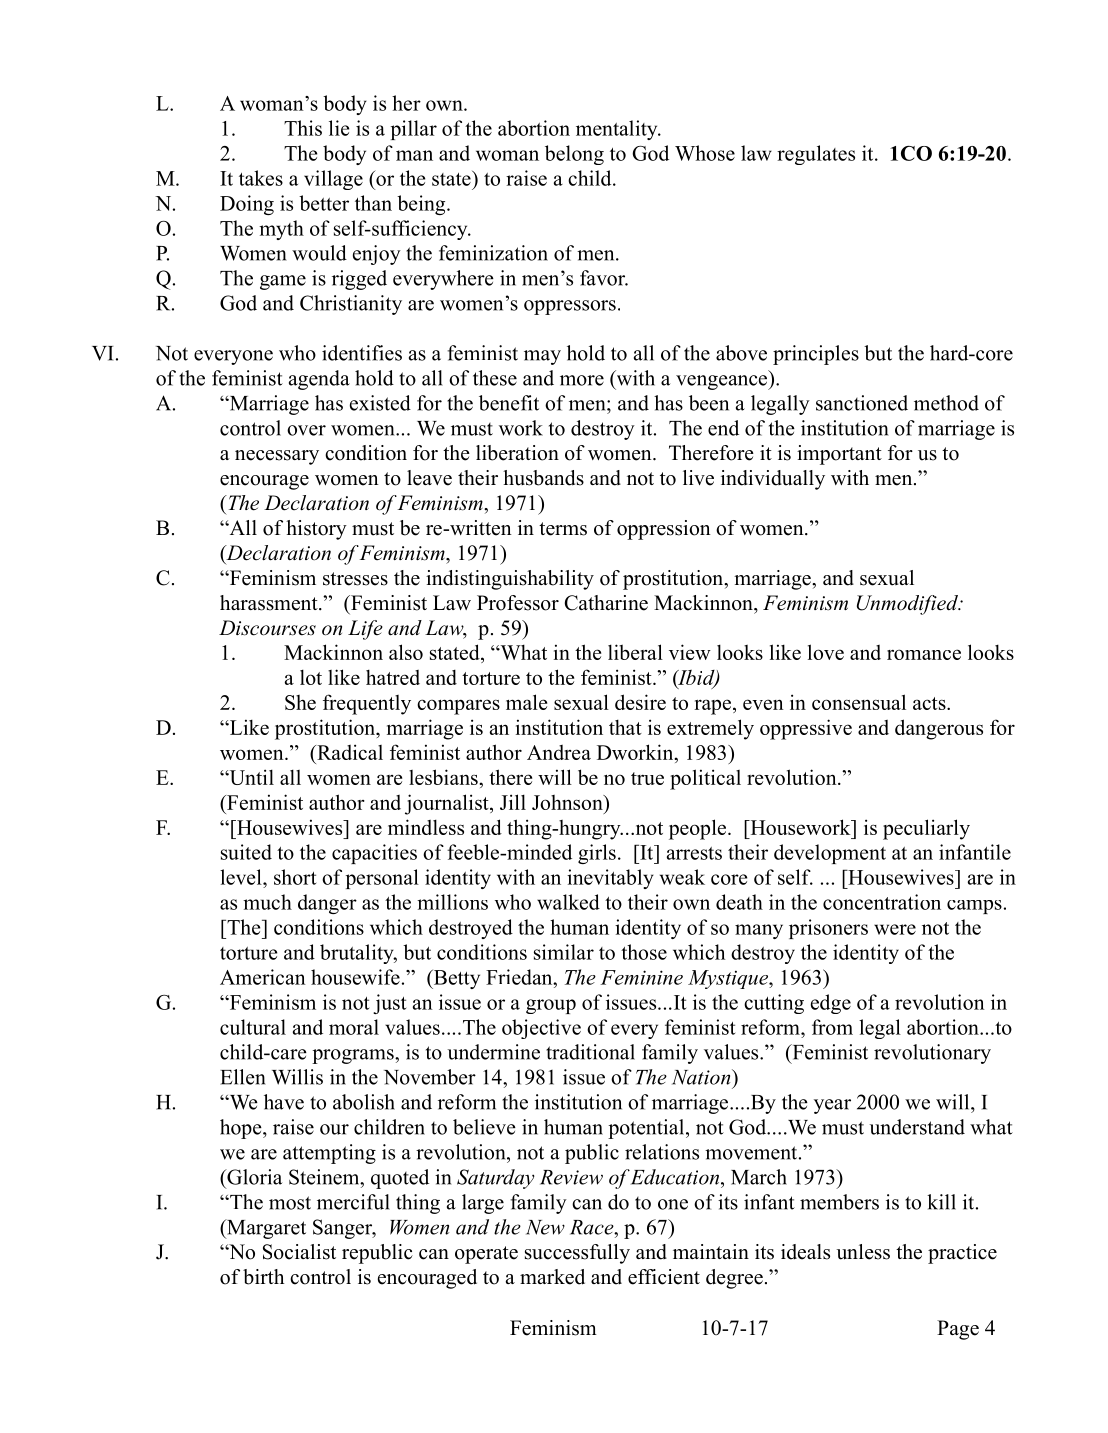 Image resolution: width=1108 pixels, height=1433 pixels. Describe the element at coordinates (316, 530) in the document. I see `history` at that location.
